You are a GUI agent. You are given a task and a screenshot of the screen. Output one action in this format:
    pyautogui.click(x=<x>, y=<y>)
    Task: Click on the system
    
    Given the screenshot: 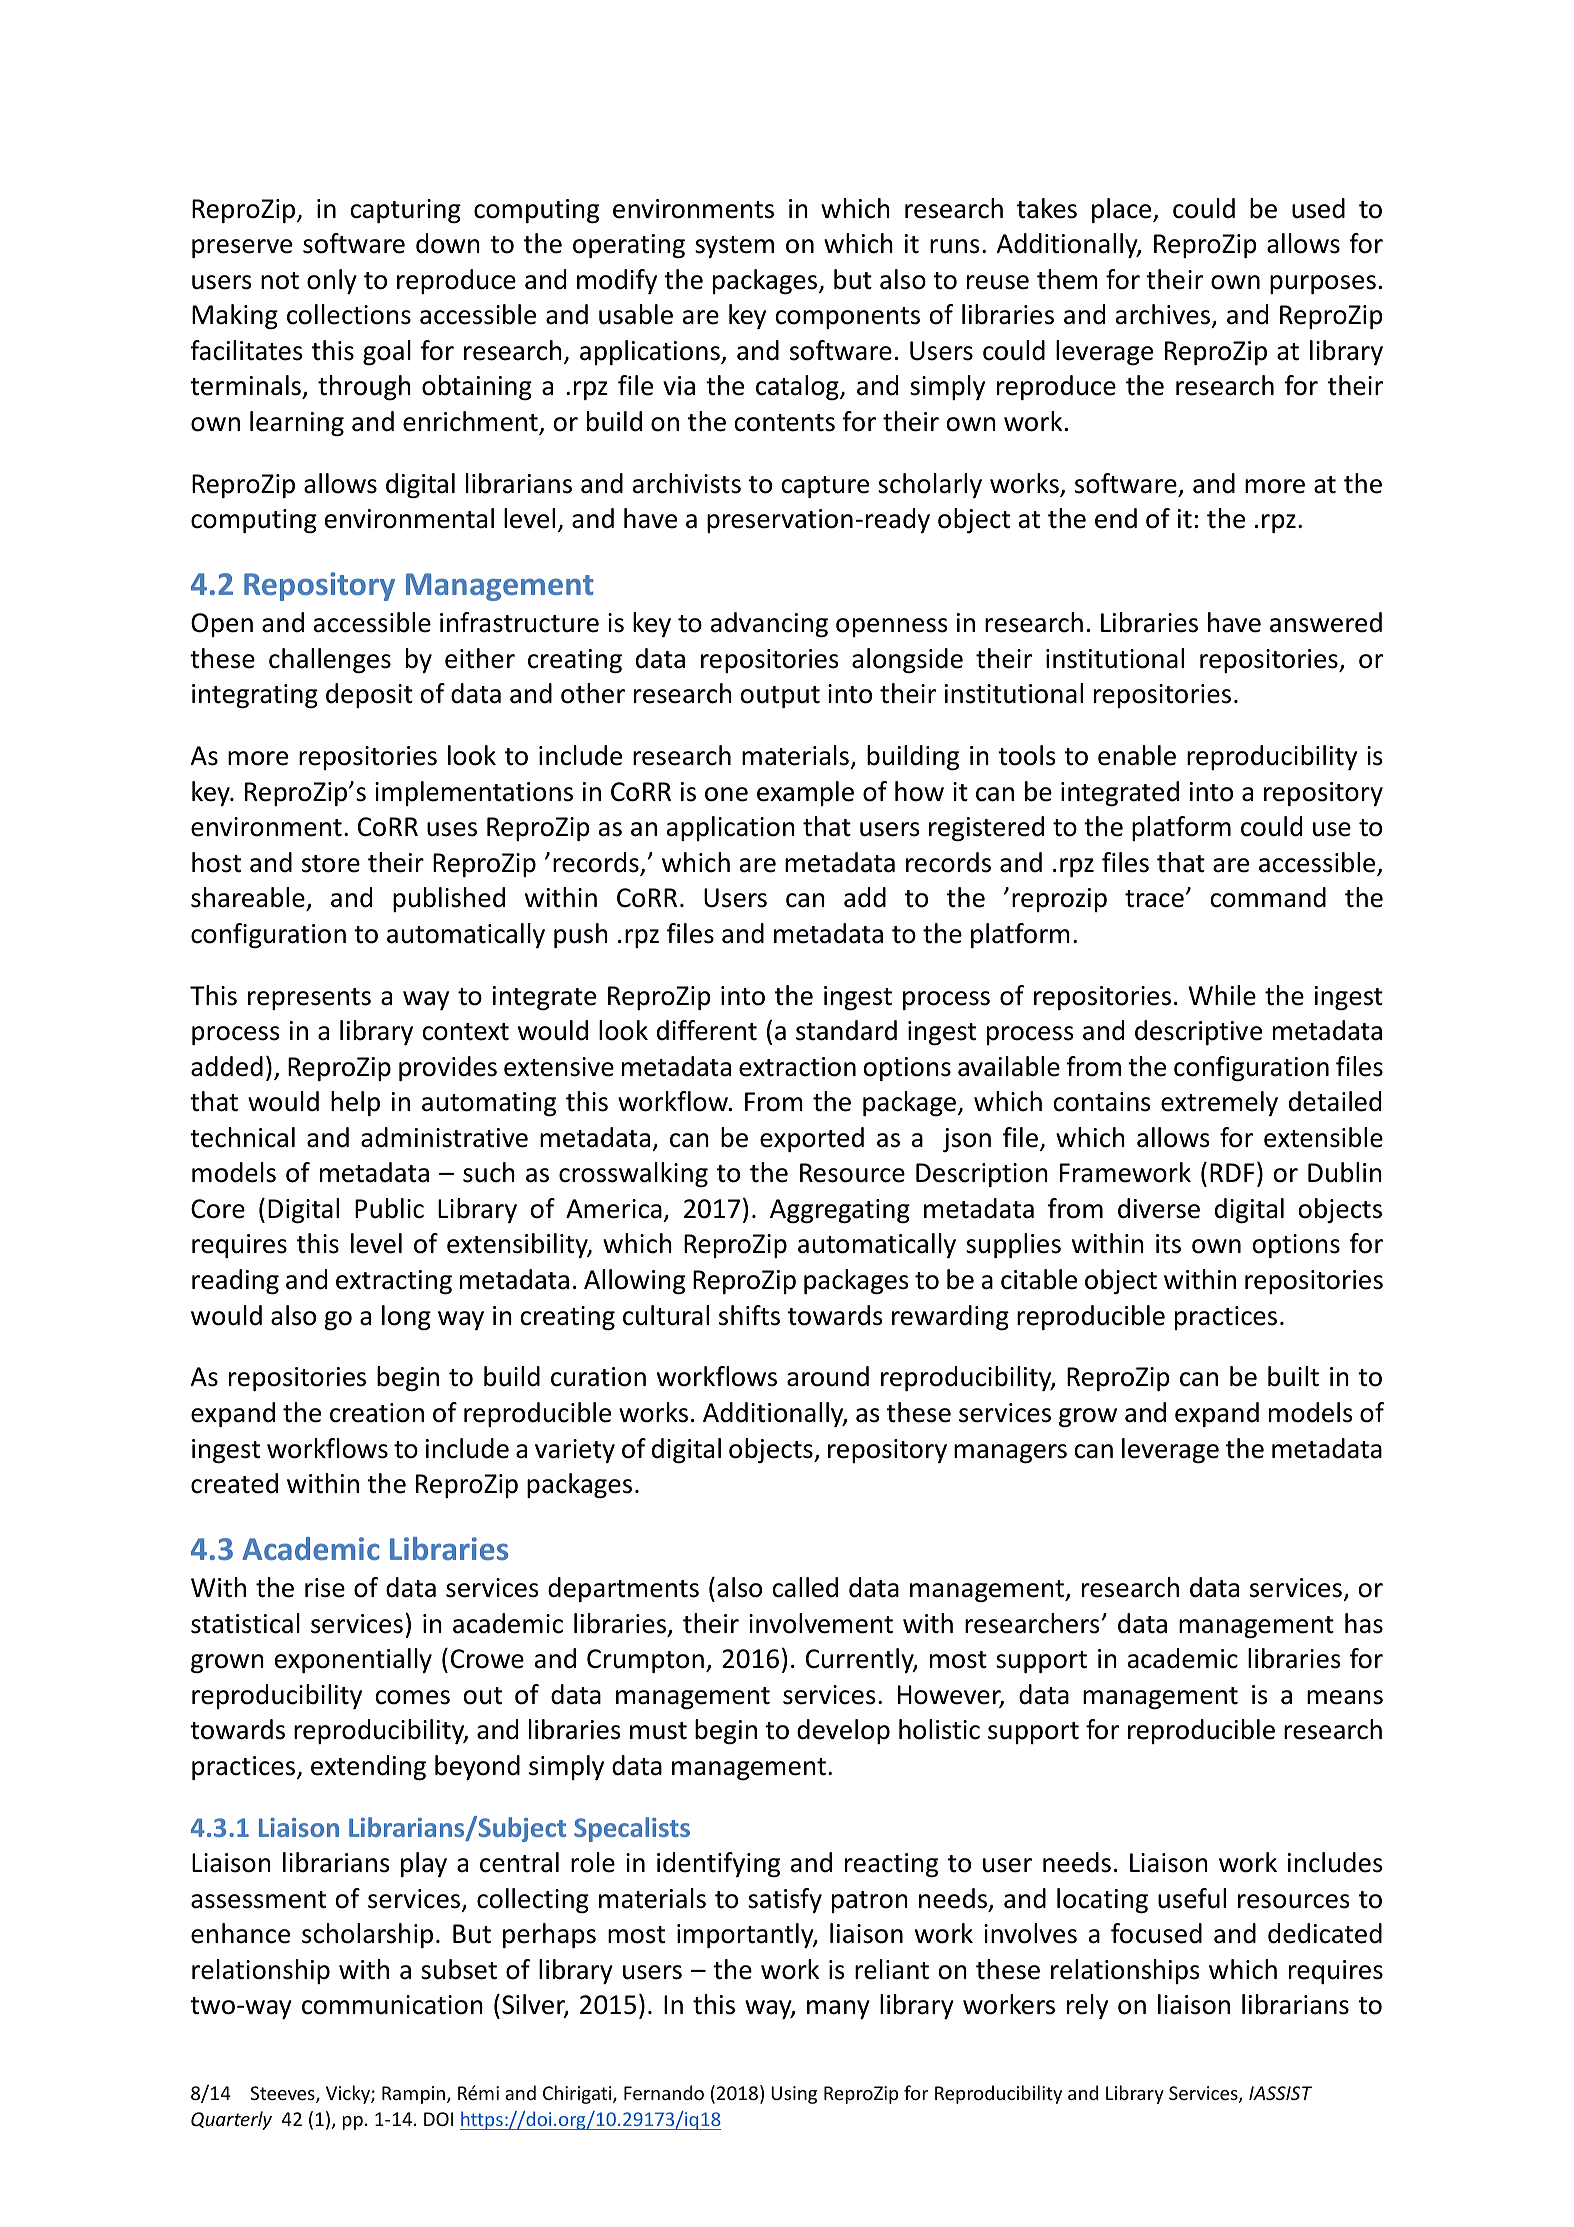 What is the action you would take?
    pyautogui.click(x=734, y=247)
